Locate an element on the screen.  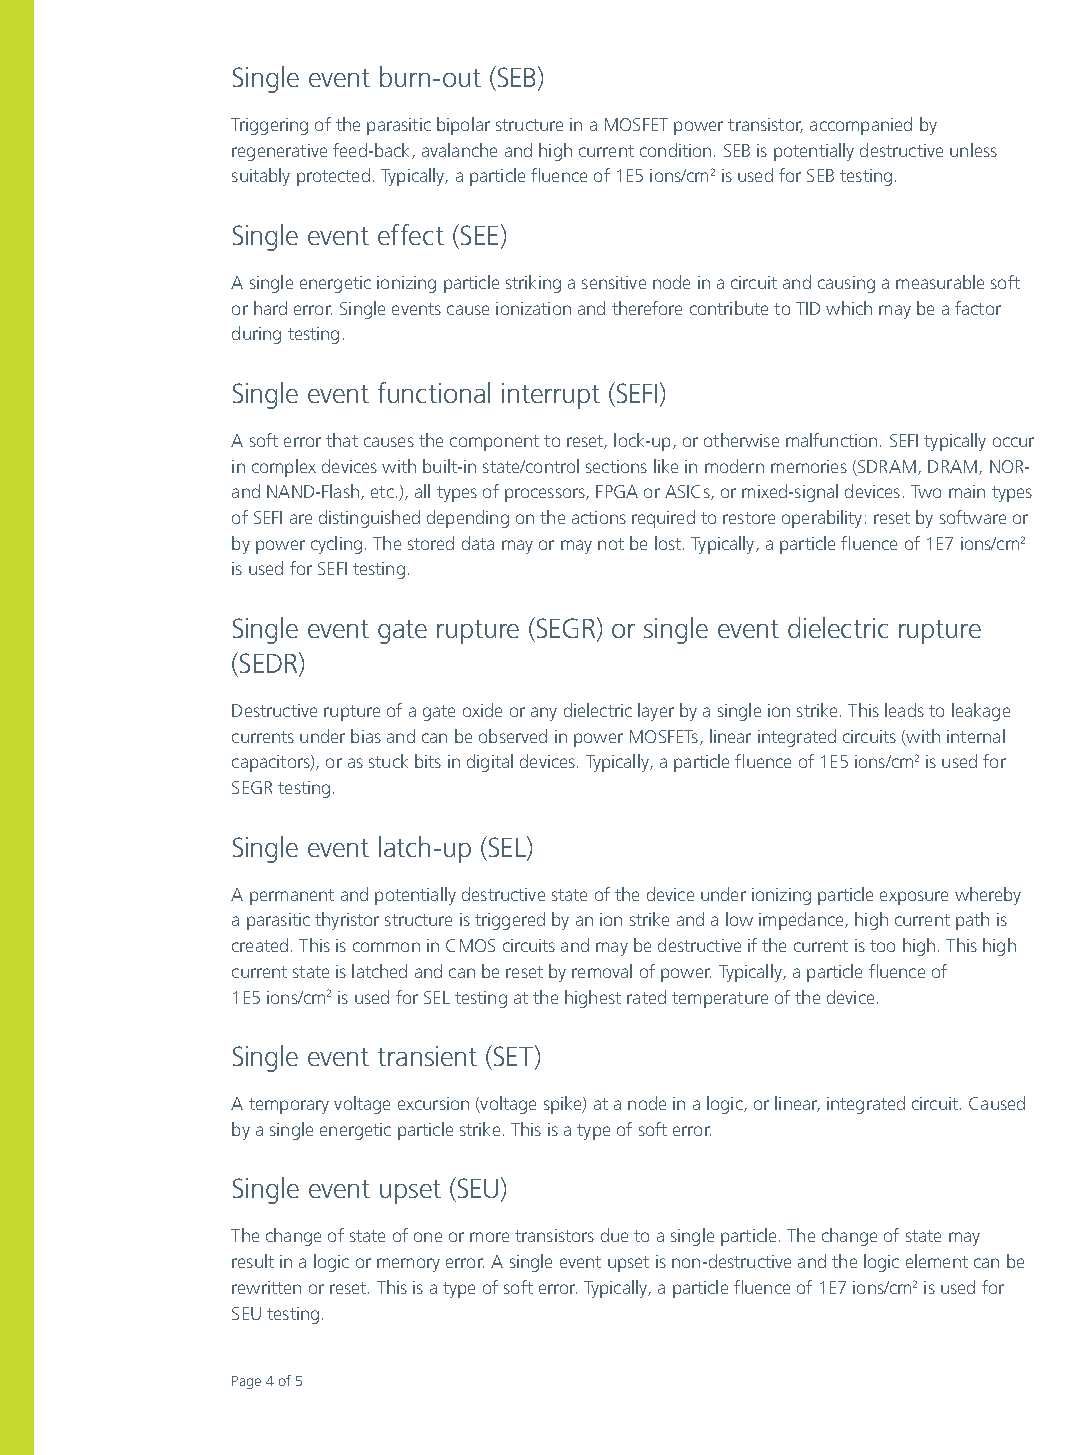
cycling is located at coordinates (336, 545).
